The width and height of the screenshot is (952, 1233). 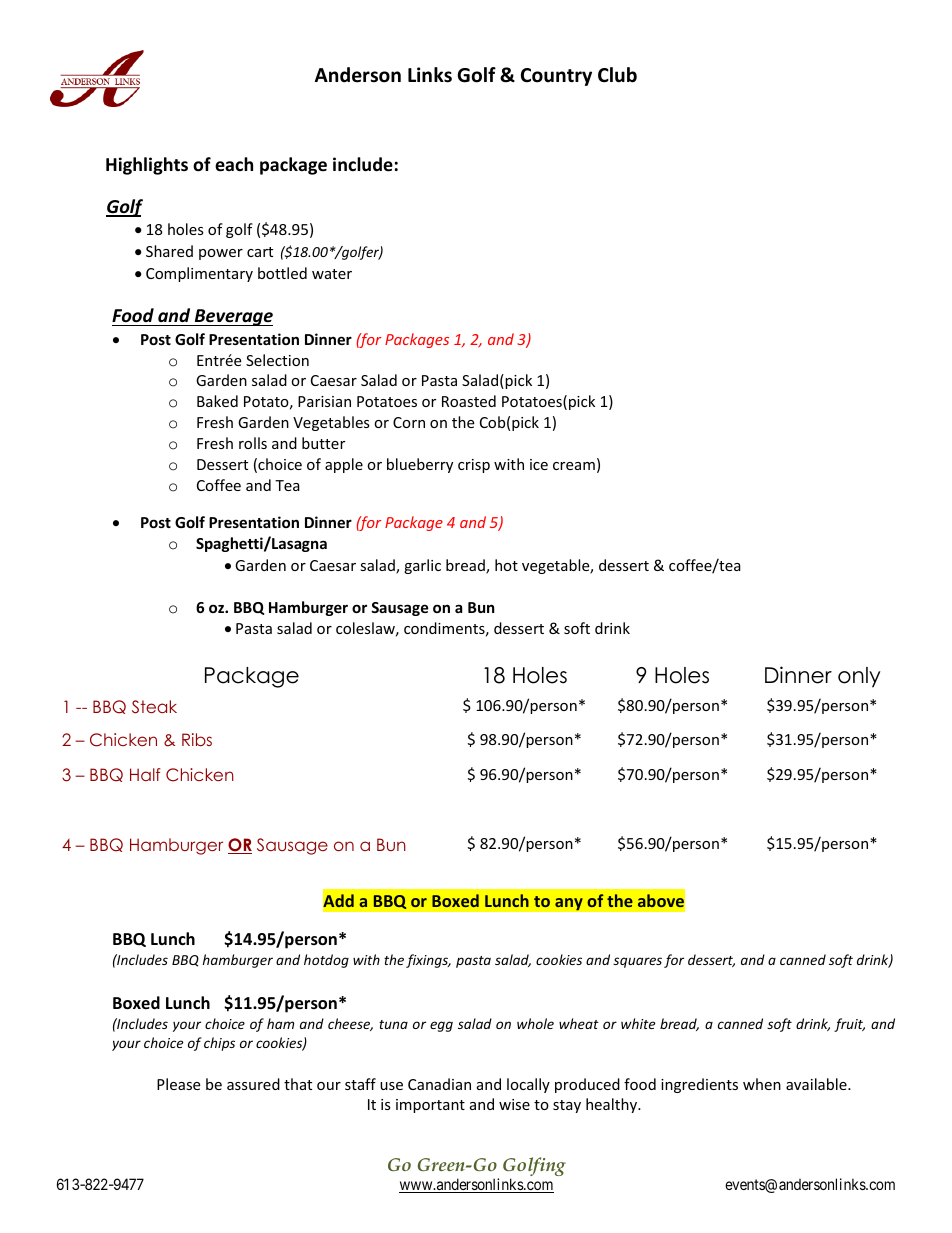 What do you see at coordinates (556, 77) in the screenshot?
I see `Country` at bounding box center [556, 77].
